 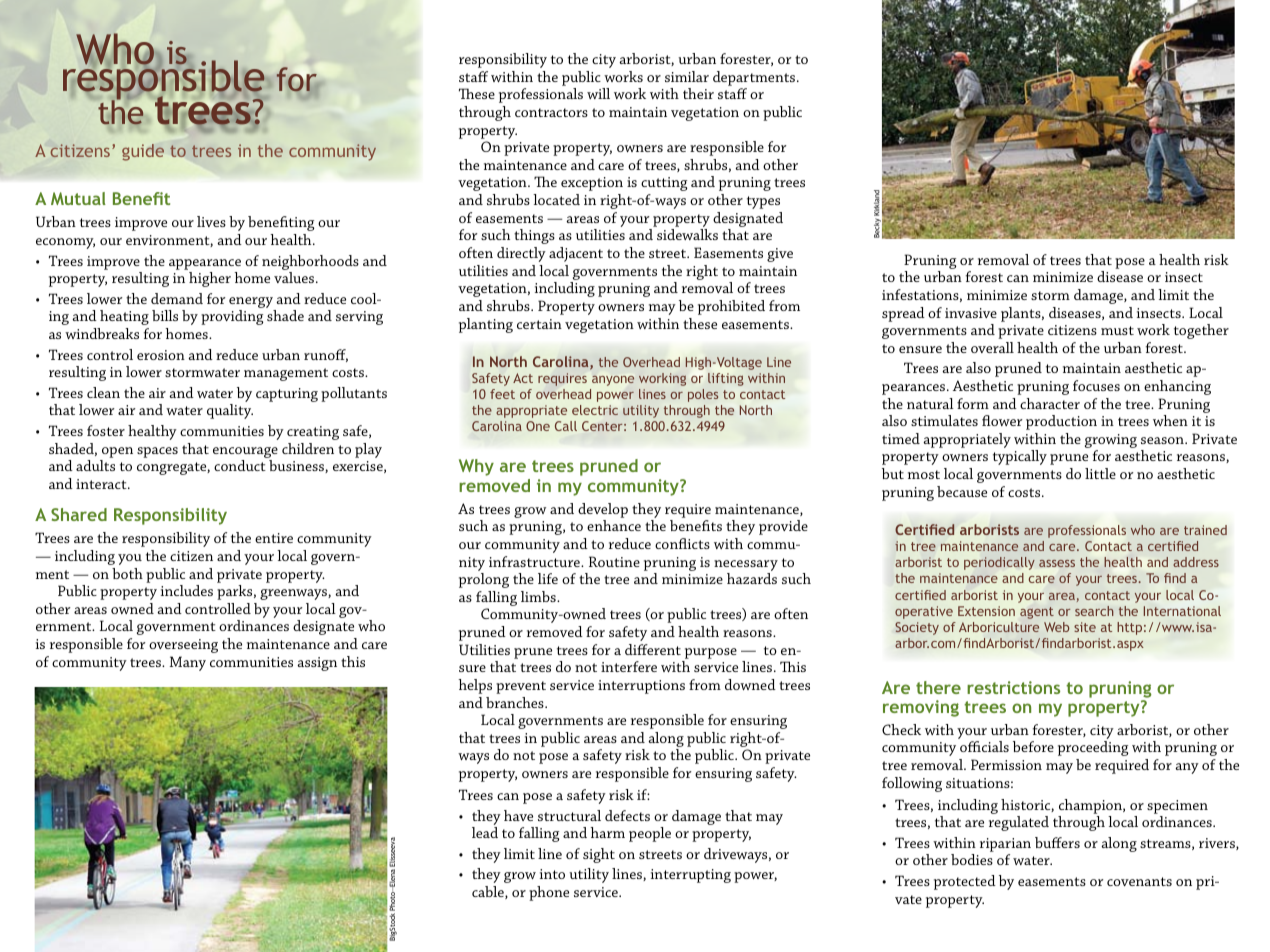 What do you see at coordinates (598, 93) in the document?
I see `will` at bounding box center [598, 93].
